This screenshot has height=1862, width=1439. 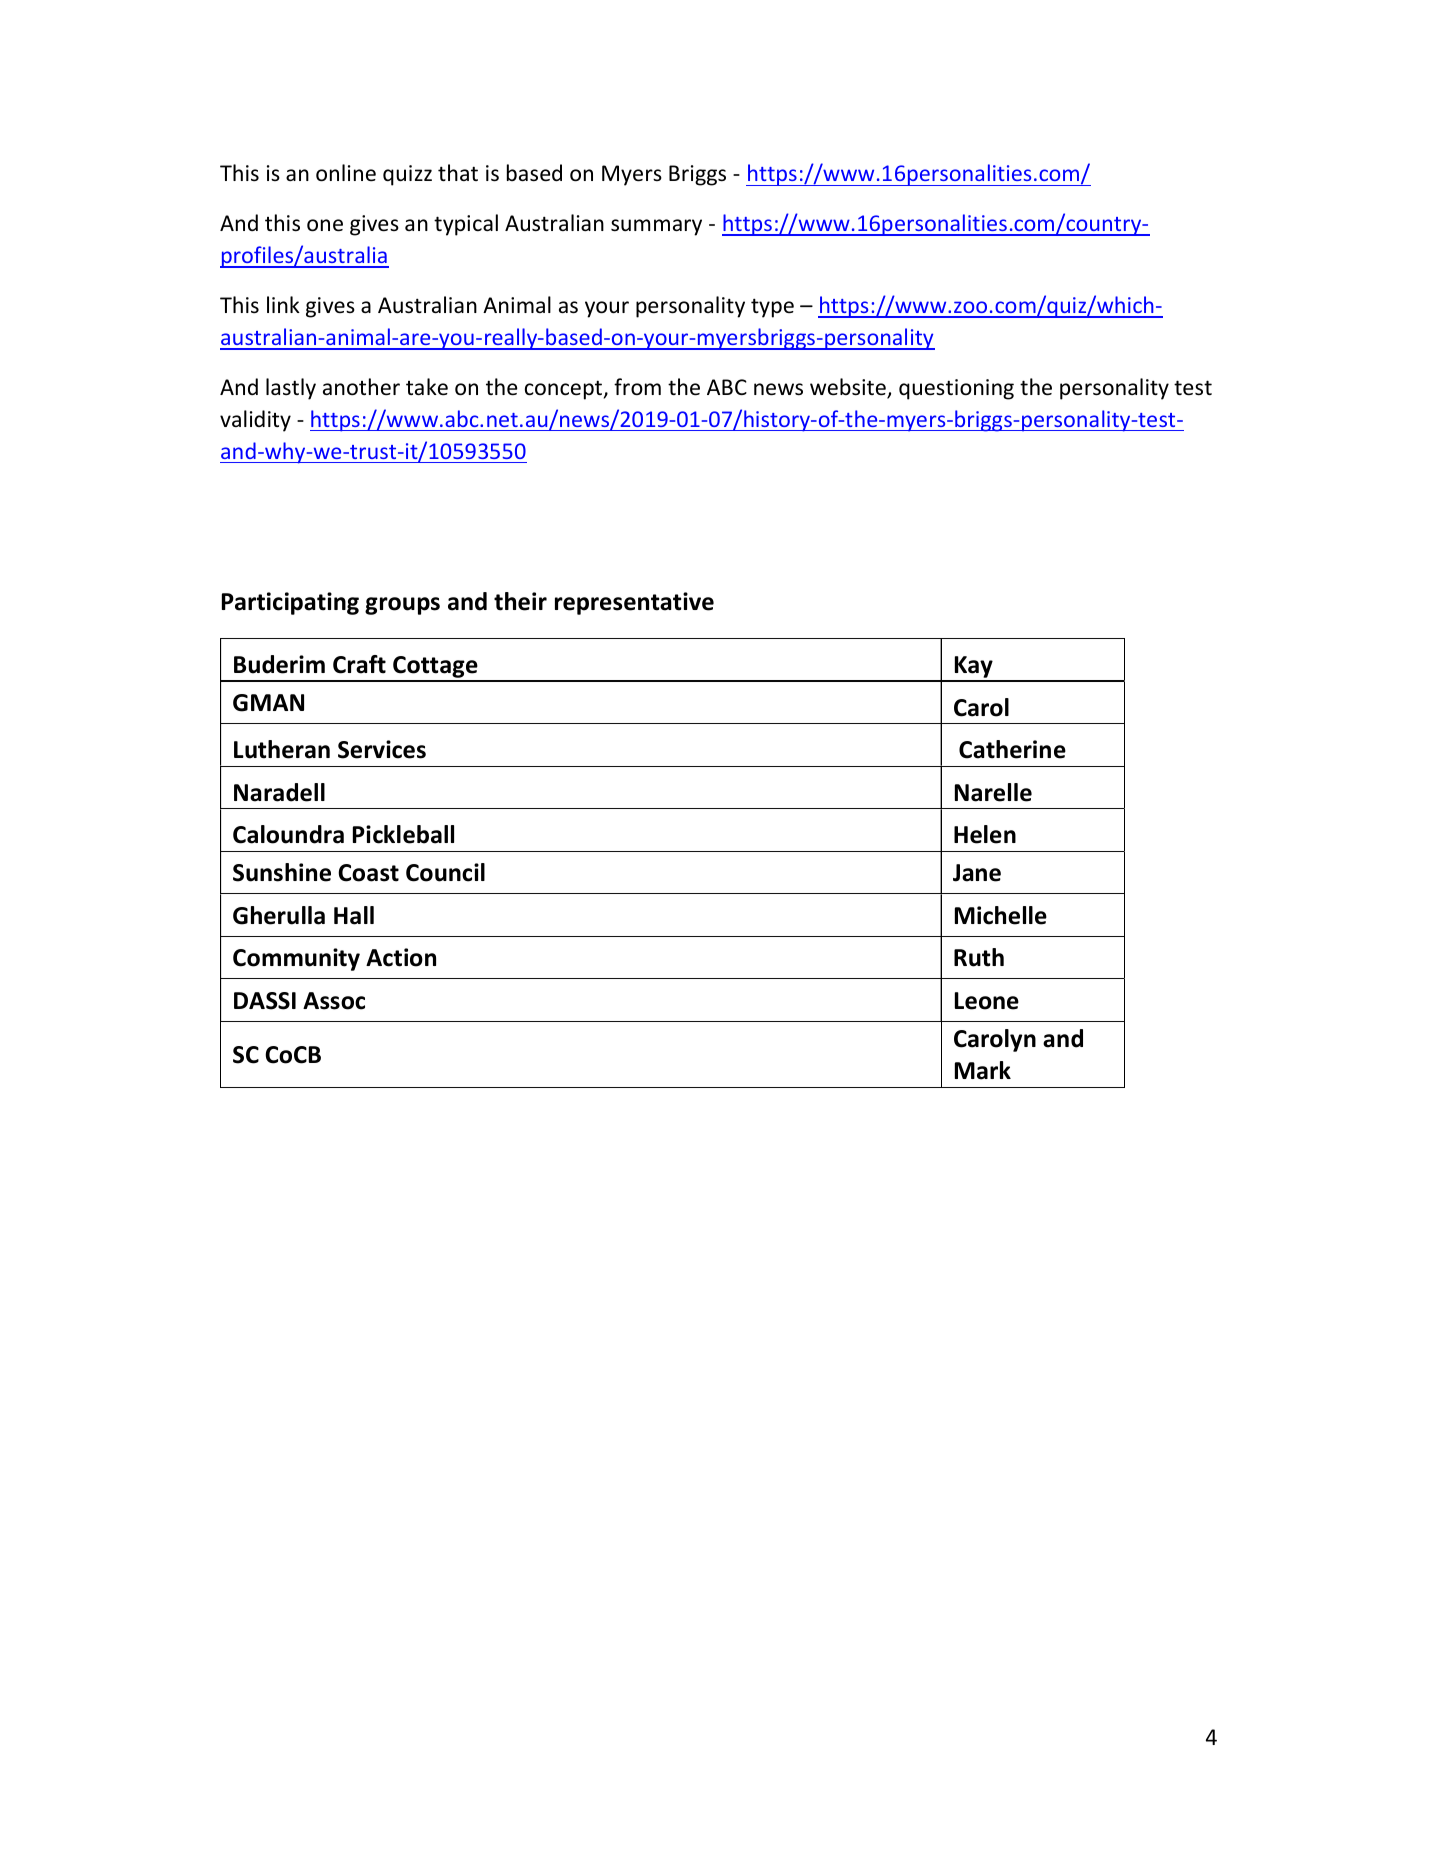 What do you see at coordinates (983, 1070) in the screenshot?
I see `Mark` at bounding box center [983, 1070].
